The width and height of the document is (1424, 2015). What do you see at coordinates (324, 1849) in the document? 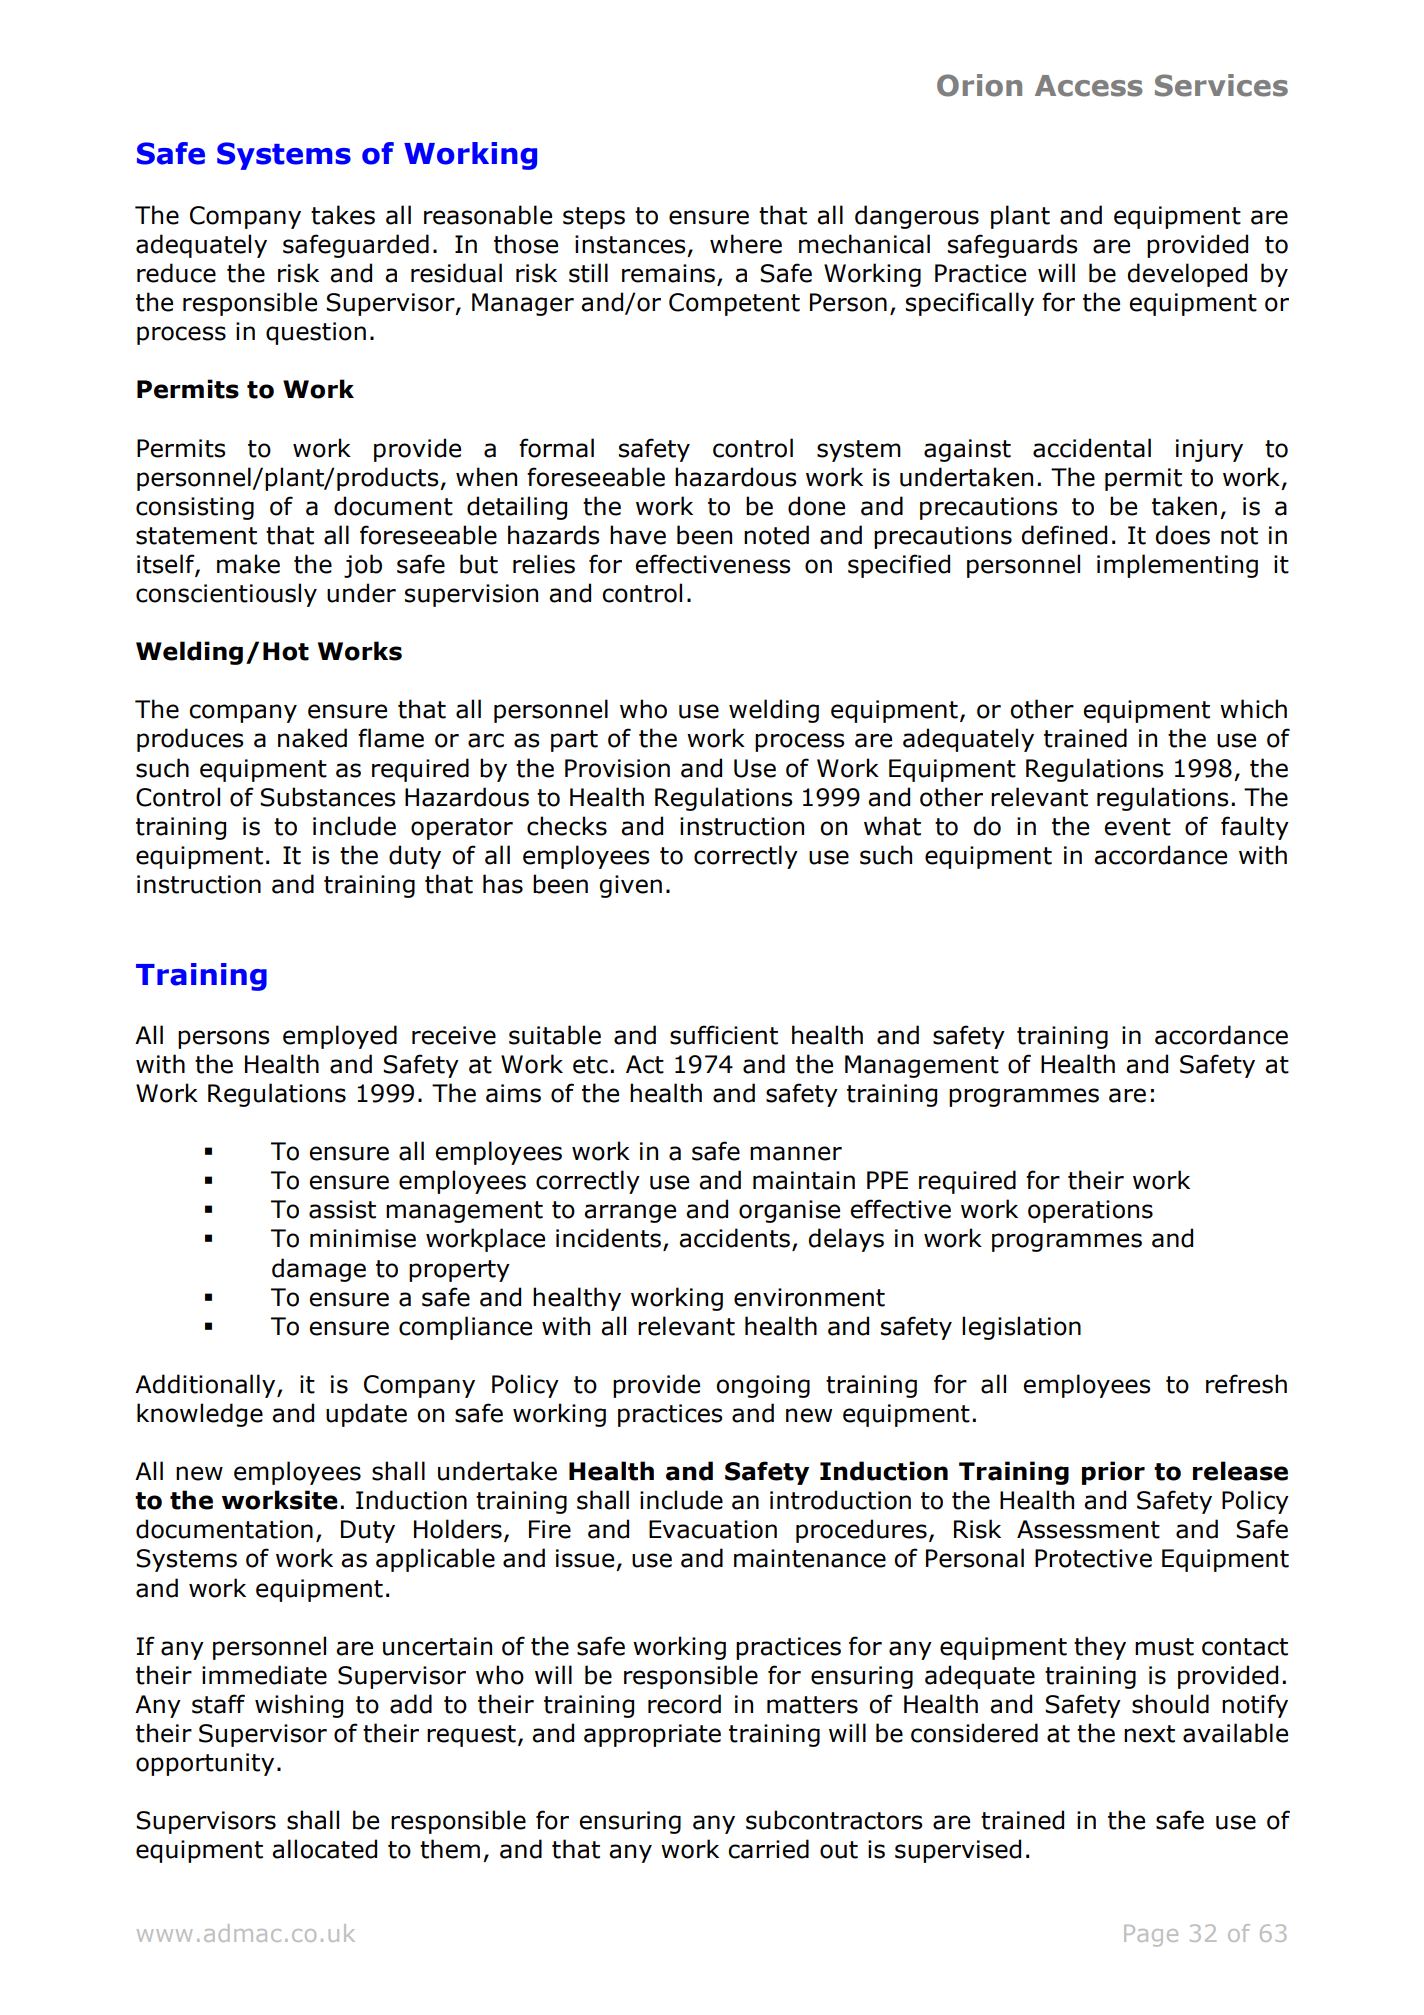
I see `allocated` at bounding box center [324, 1849].
